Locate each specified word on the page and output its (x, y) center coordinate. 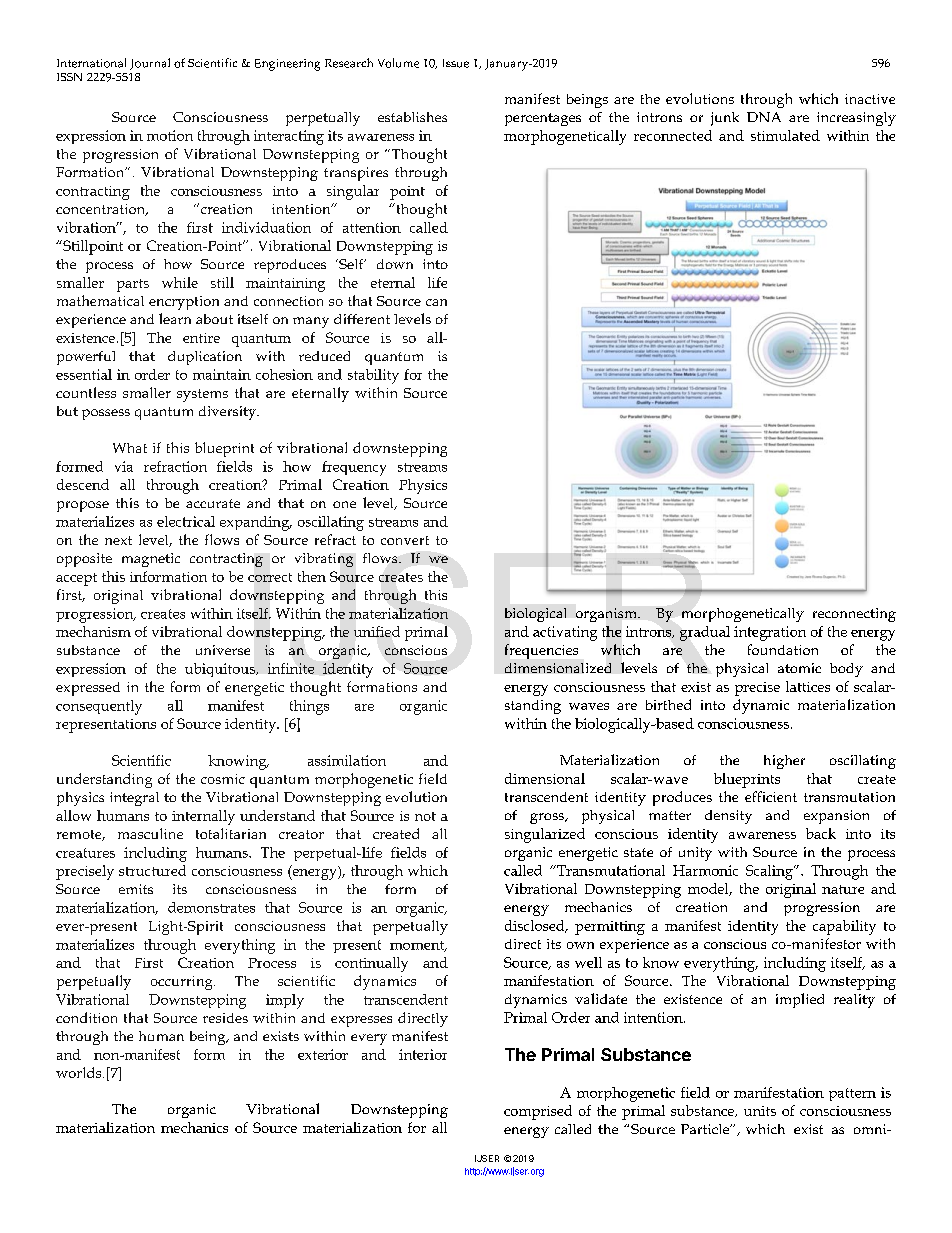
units (760, 1111)
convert (405, 540)
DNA (764, 117)
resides (225, 1018)
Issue (456, 63)
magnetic (151, 560)
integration (770, 633)
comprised (538, 1112)
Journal (150, 64)
